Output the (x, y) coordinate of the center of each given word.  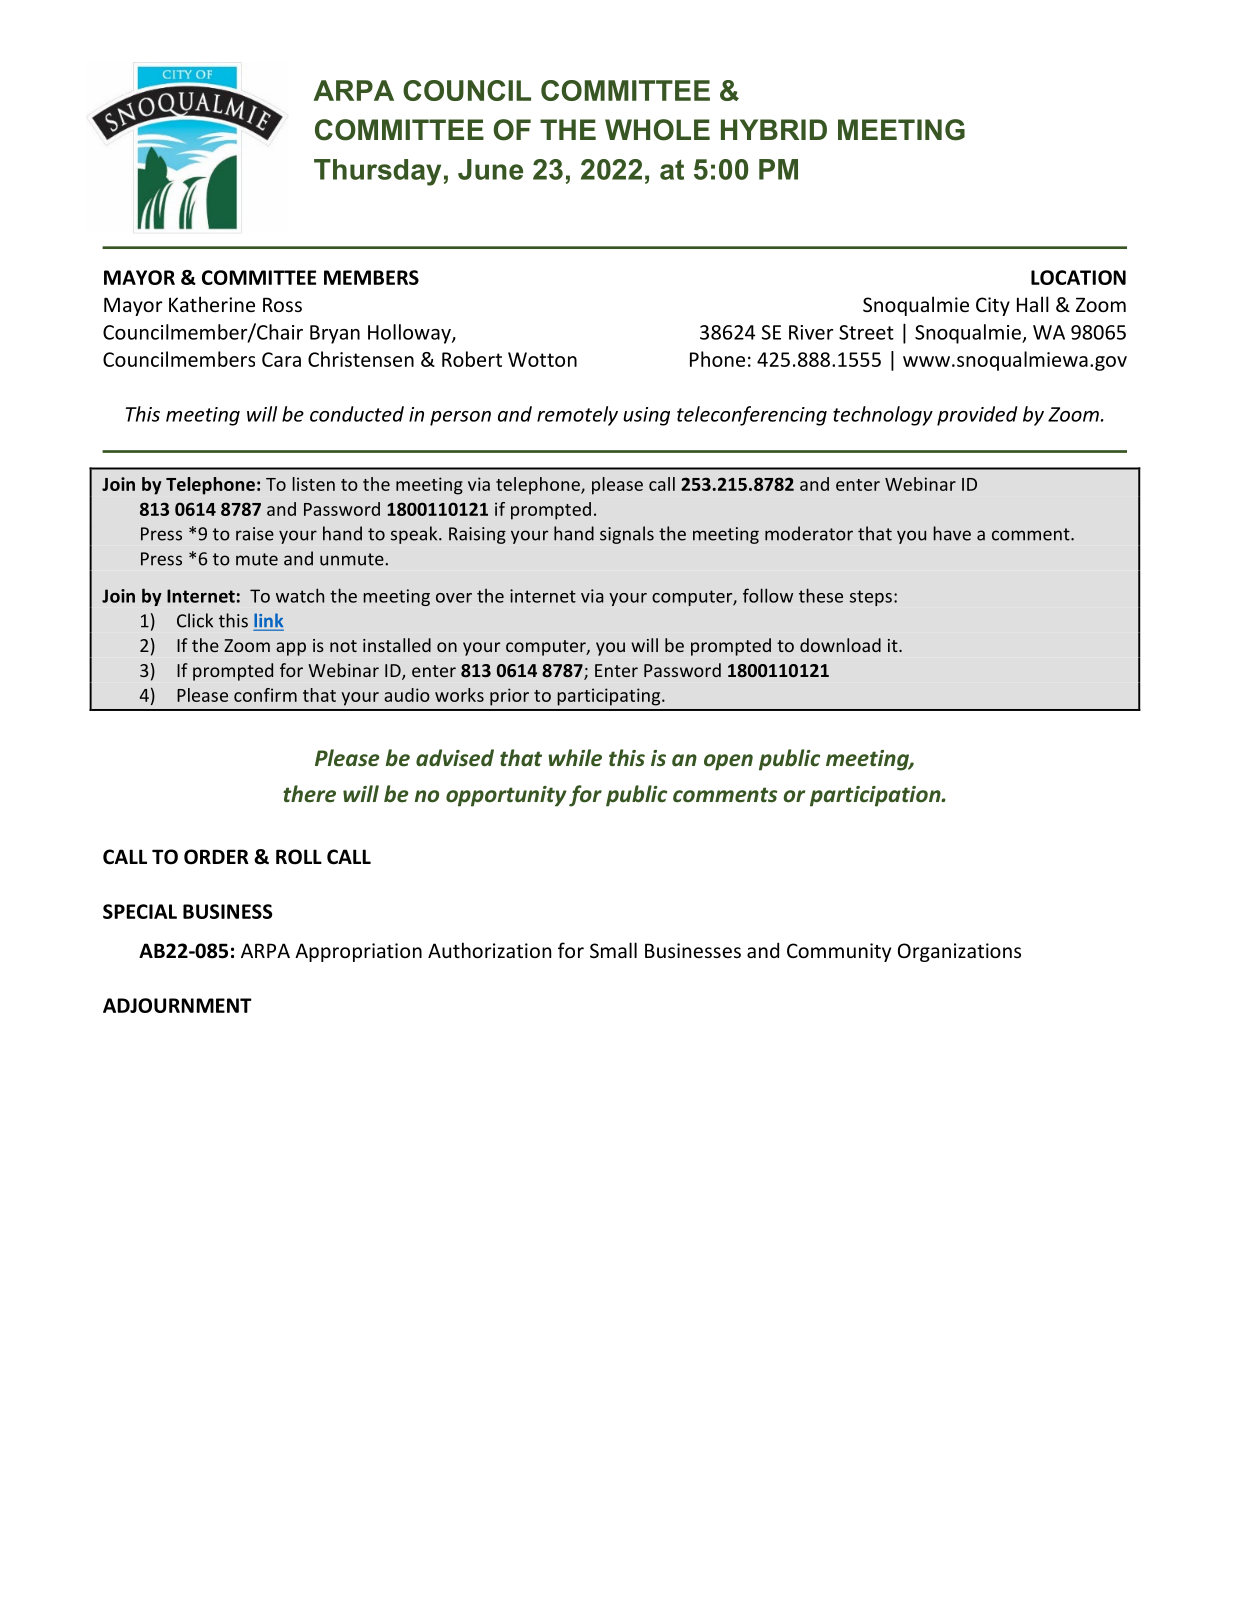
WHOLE (657, 130)
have (952, 533)
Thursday (377, 172)
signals (627, 535)
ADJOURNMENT (177, 1005)
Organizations (959, 952)
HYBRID (774, 129)
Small (613, 950)
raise (255, 534)
